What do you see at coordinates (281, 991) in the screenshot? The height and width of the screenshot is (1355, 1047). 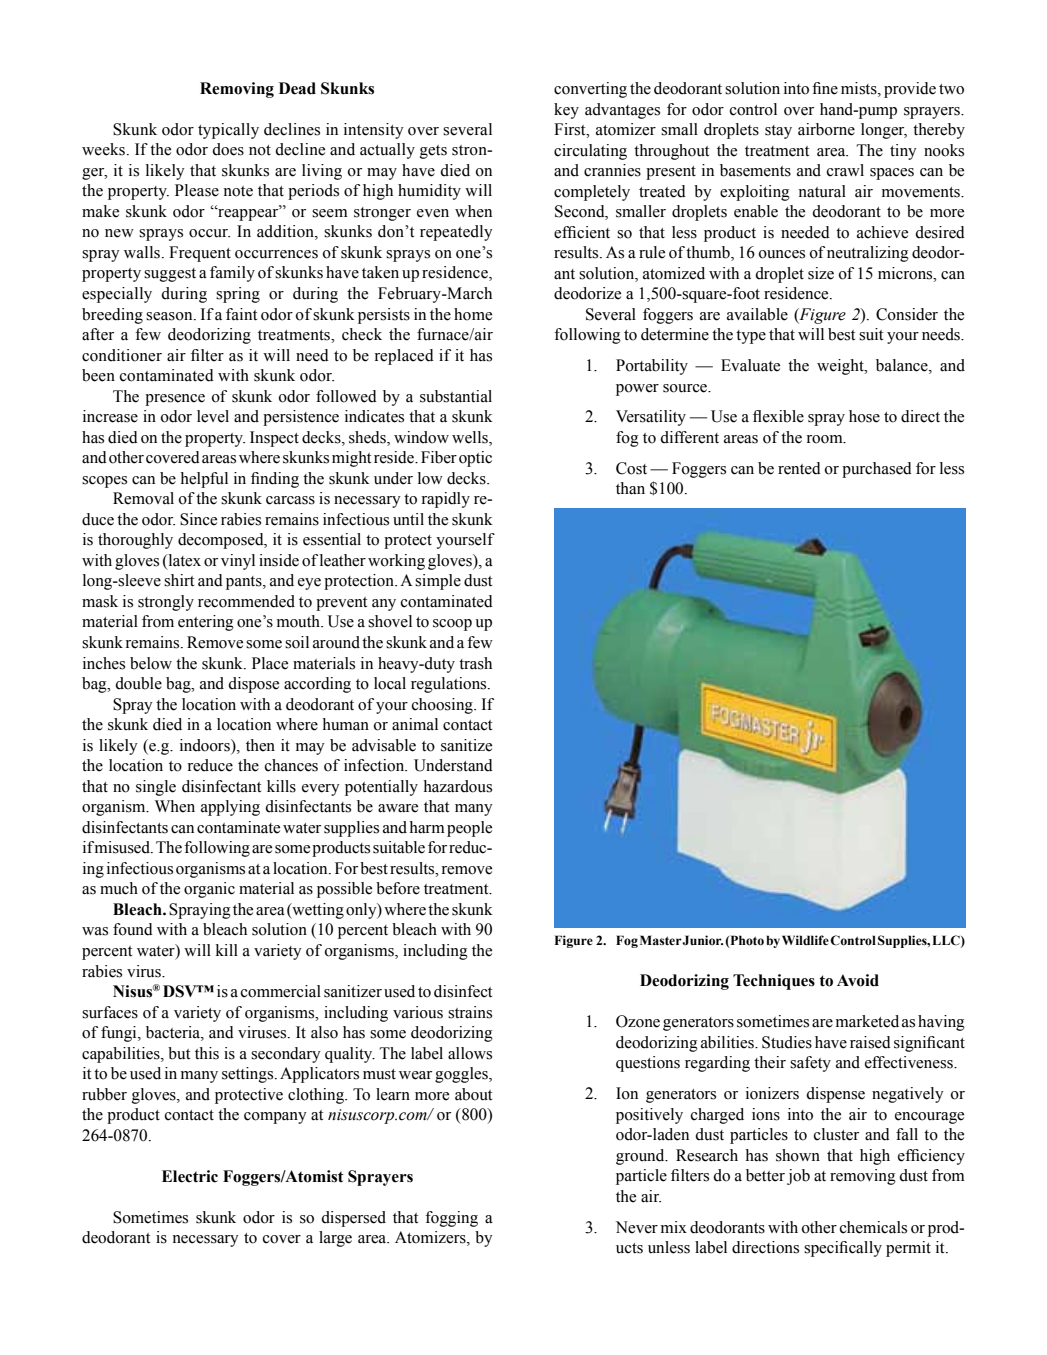 I see `commercial` at bounding box center [281, 991].
